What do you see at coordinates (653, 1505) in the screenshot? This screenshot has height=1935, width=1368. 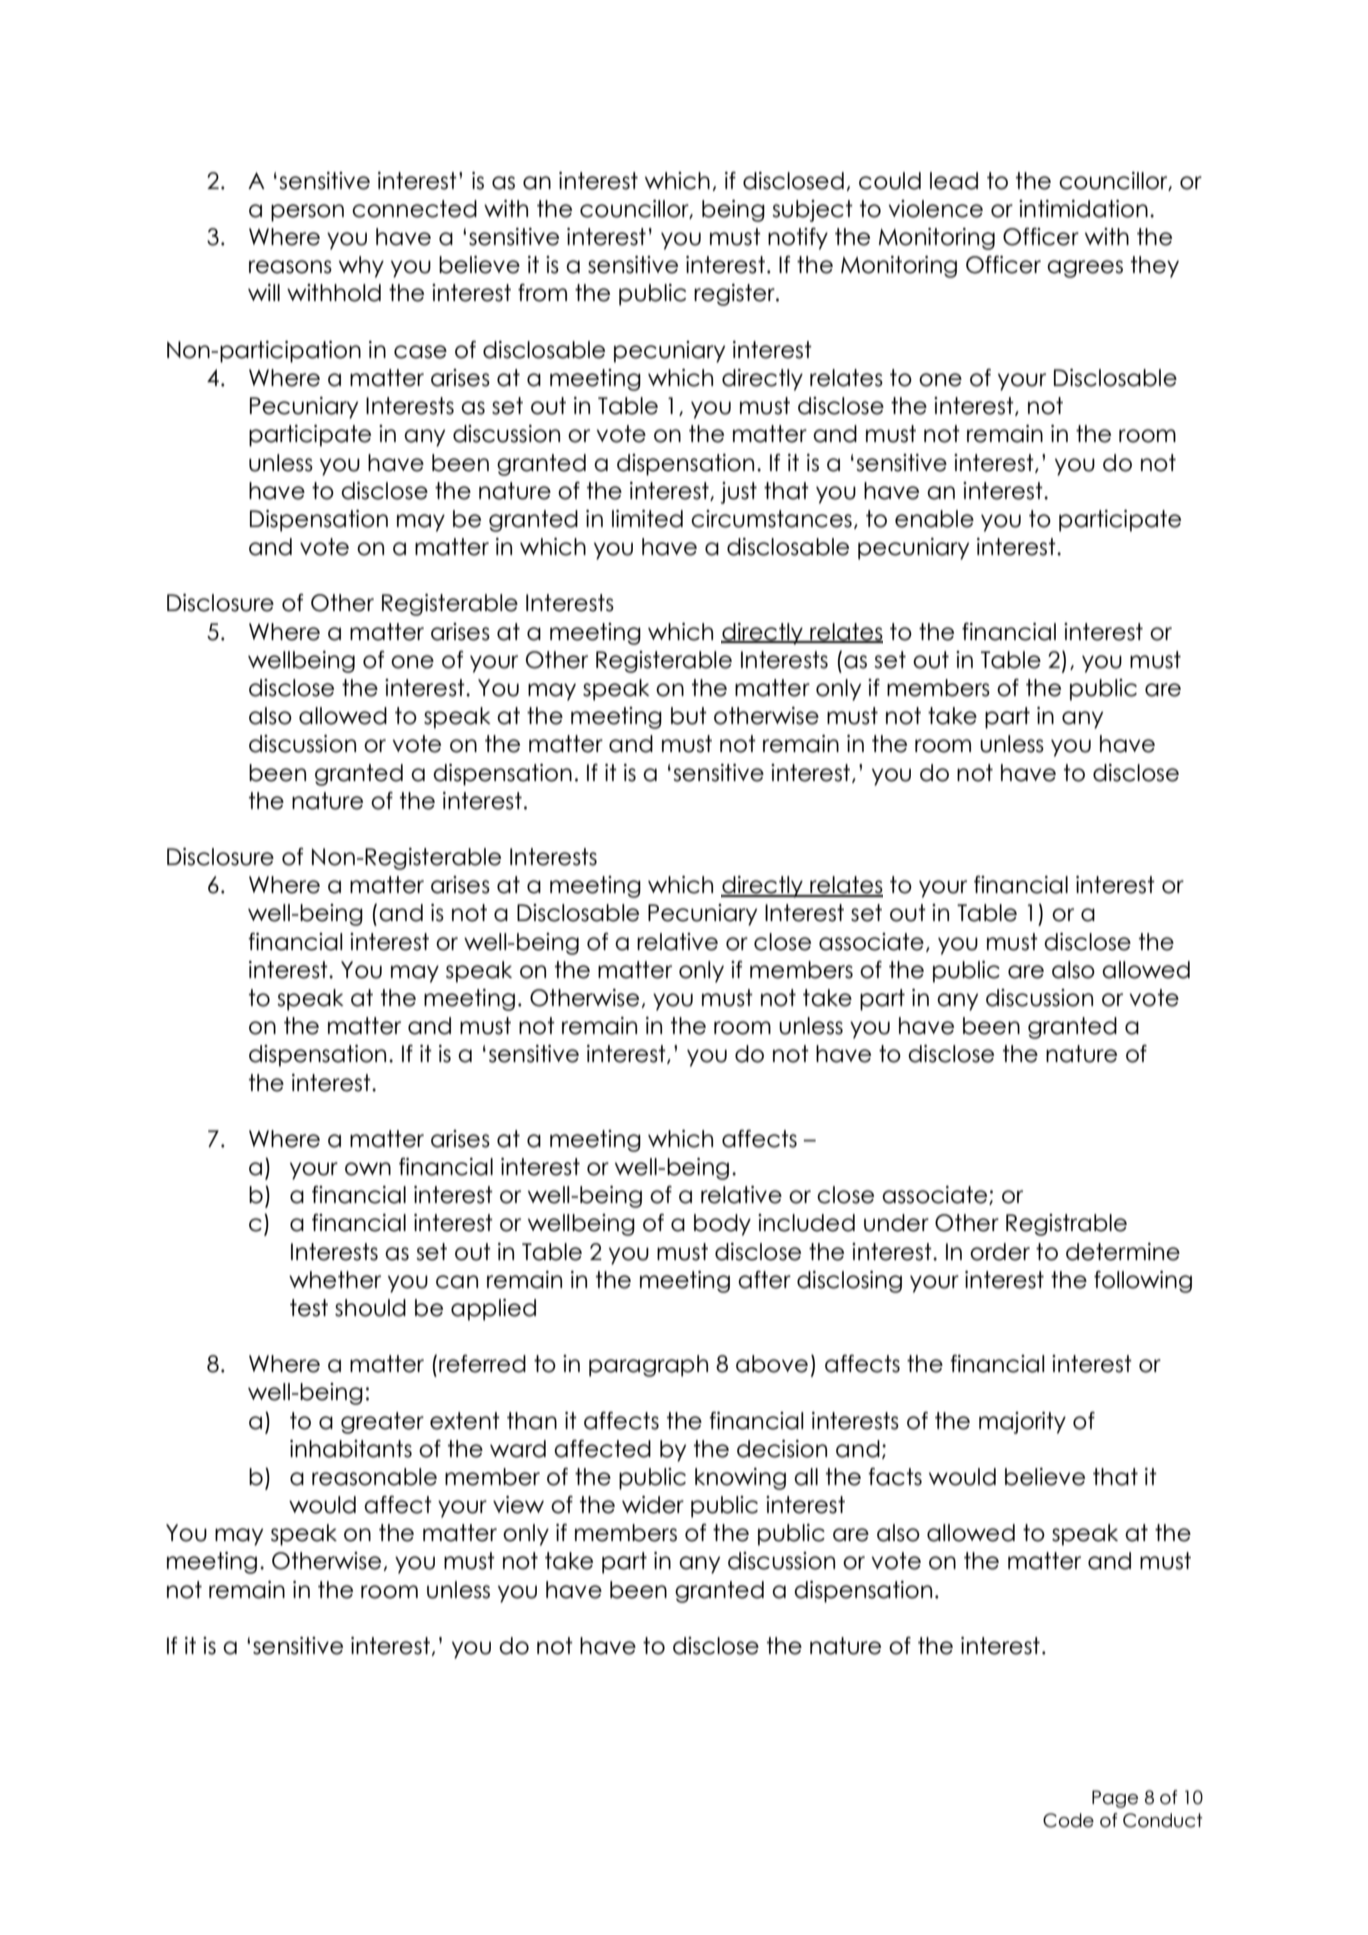 I see `wider` at bounding box center [653, 1505].
